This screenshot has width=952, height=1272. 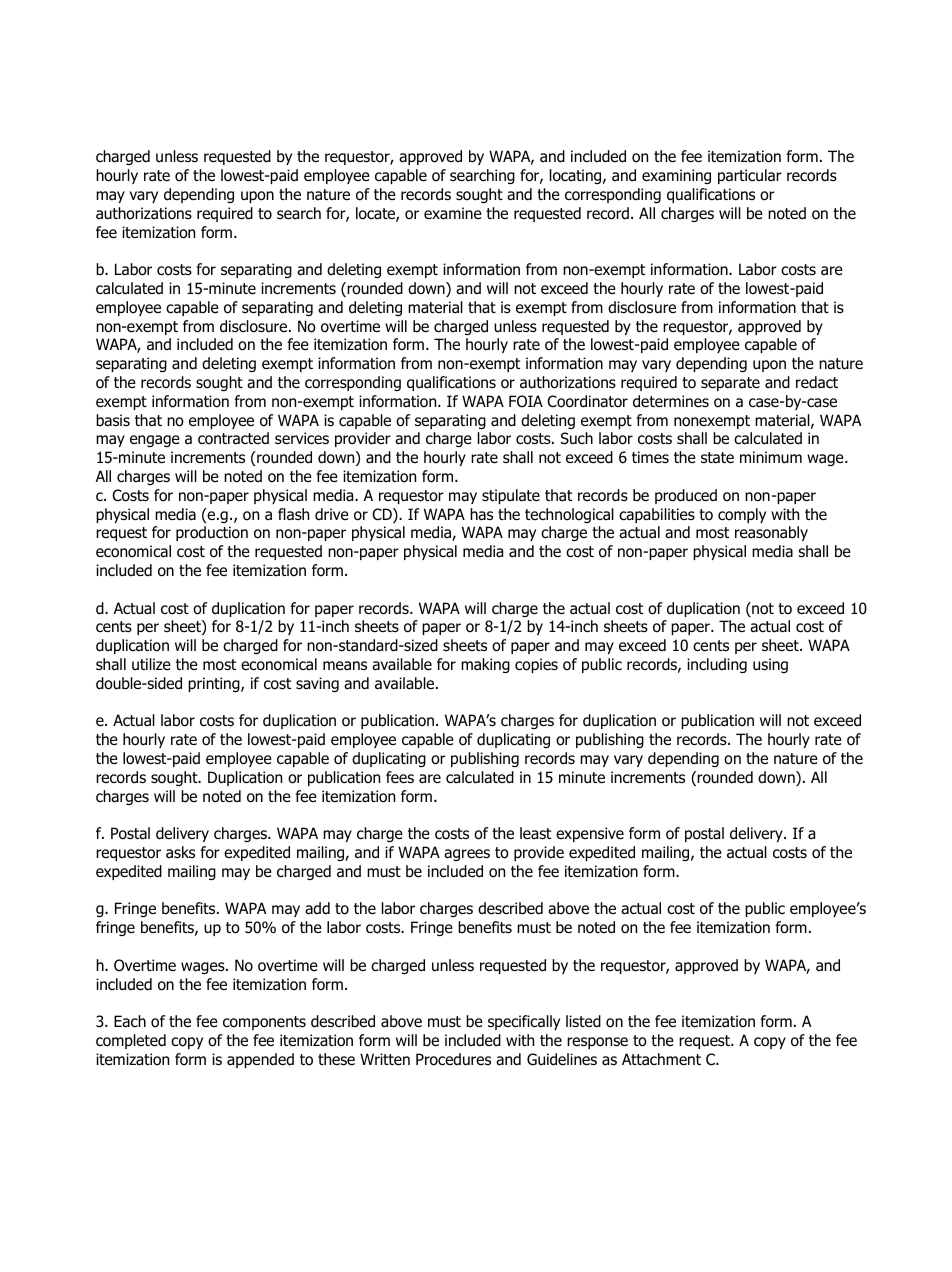 I want to click on making, so click(x=485, y=665).
